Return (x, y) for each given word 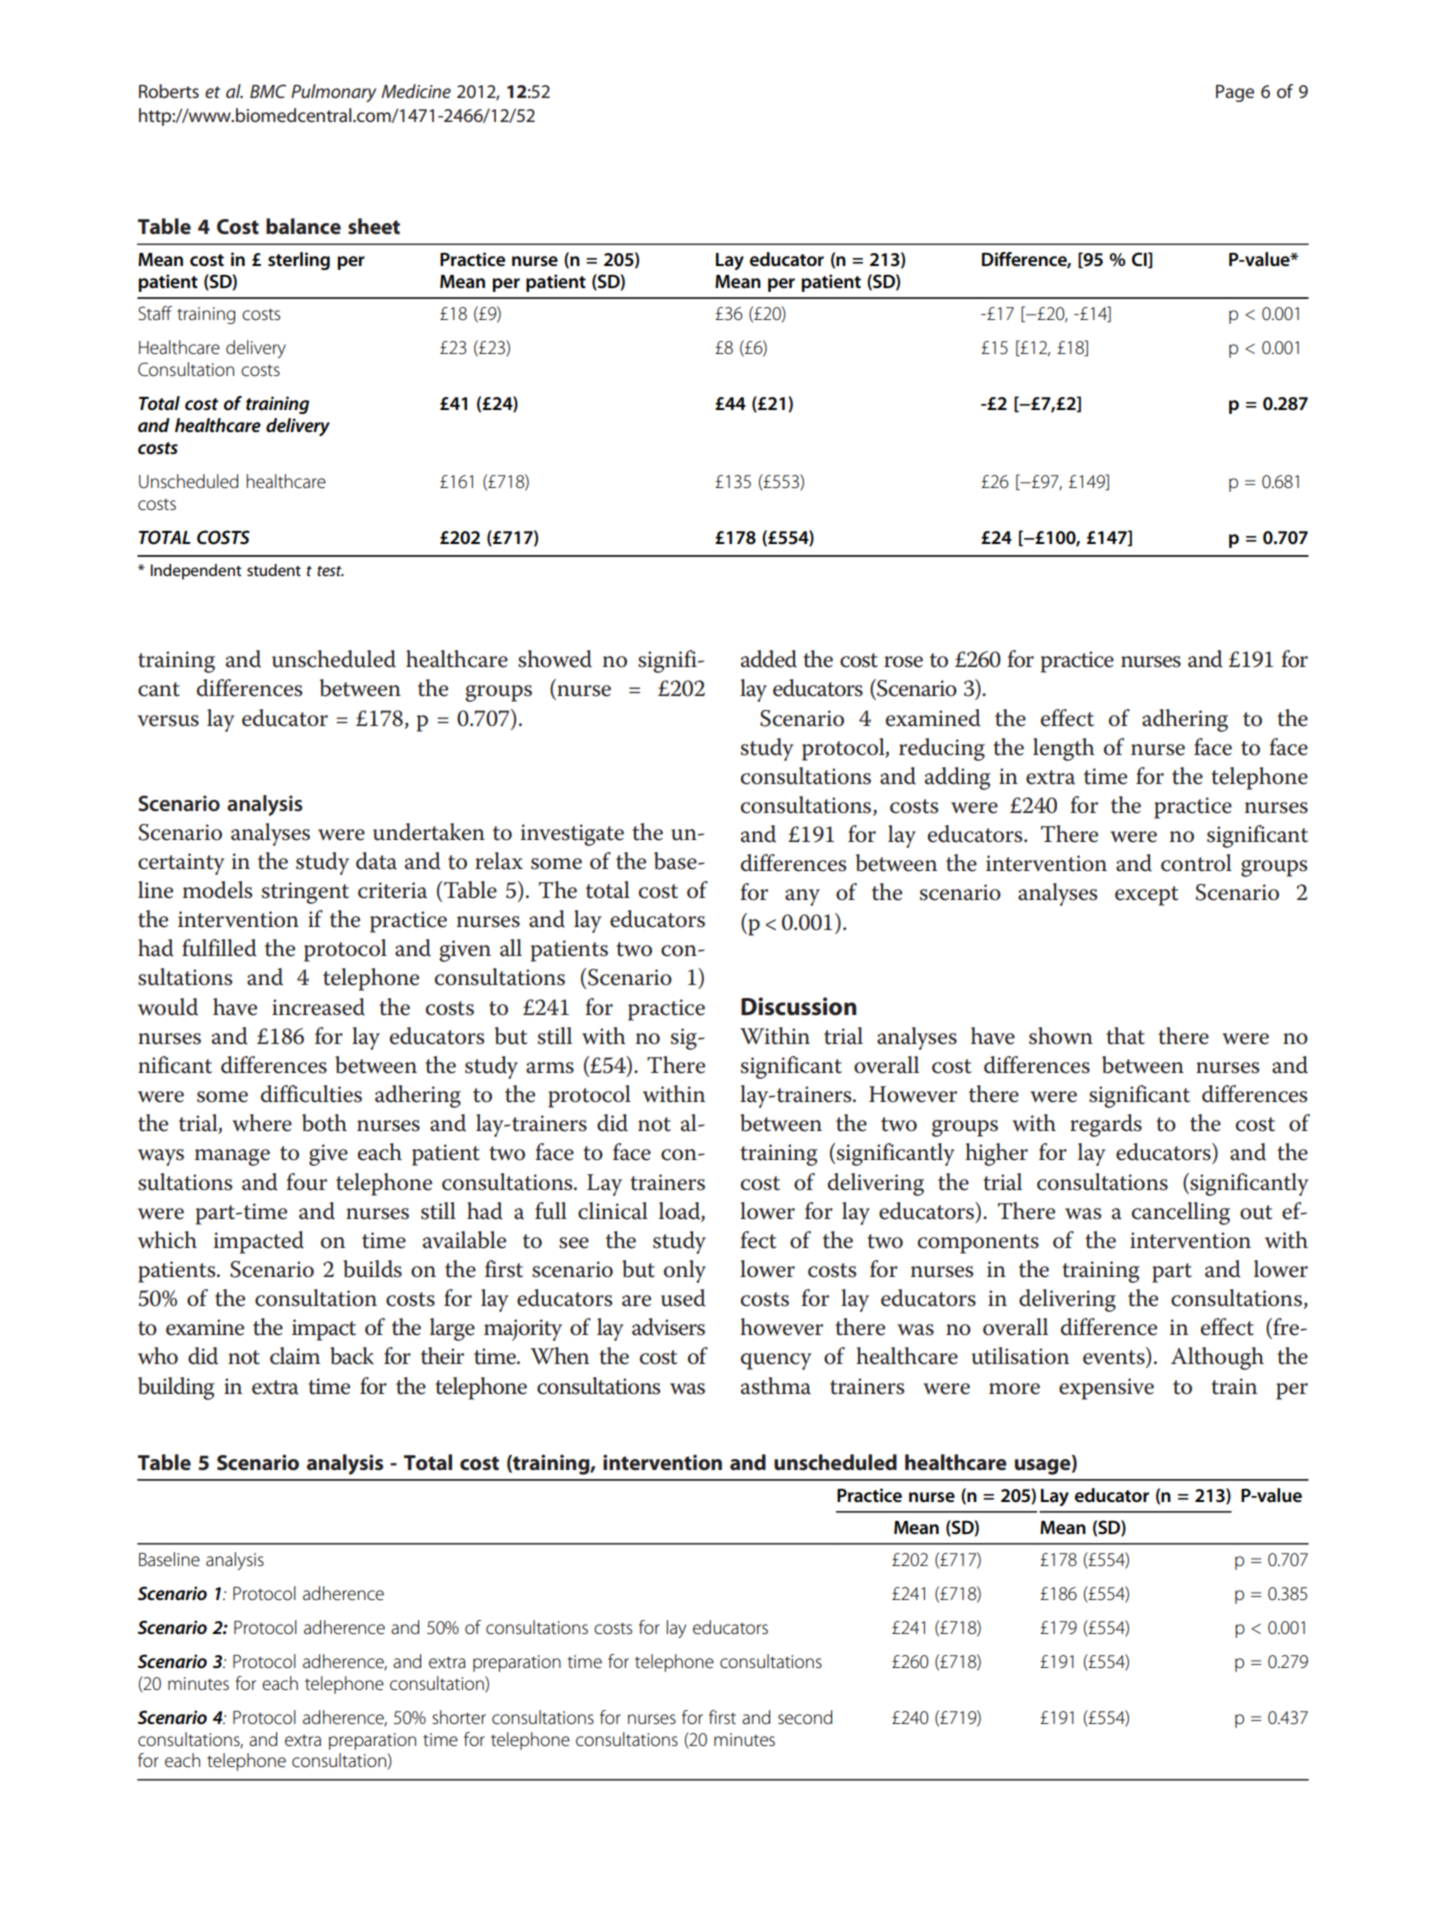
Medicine (416, 91)
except (1146, 896)
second (805, 1717)
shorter (459, 1717)
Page (1235, 93)
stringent (305, 893)
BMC (268, 91)
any (802, 897)
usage (1044, 1467)
